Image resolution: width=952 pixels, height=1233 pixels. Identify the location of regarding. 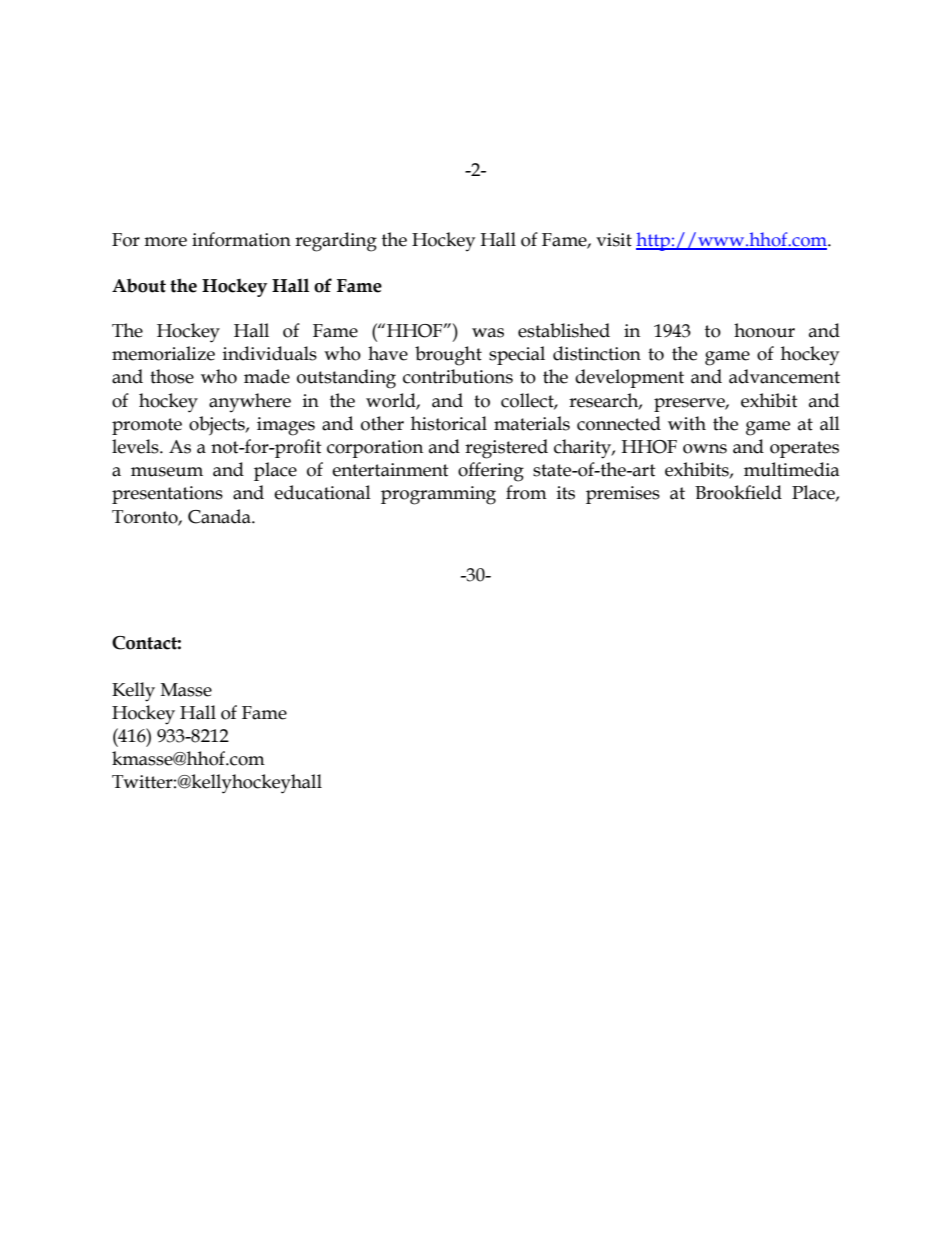
(336, 242).
